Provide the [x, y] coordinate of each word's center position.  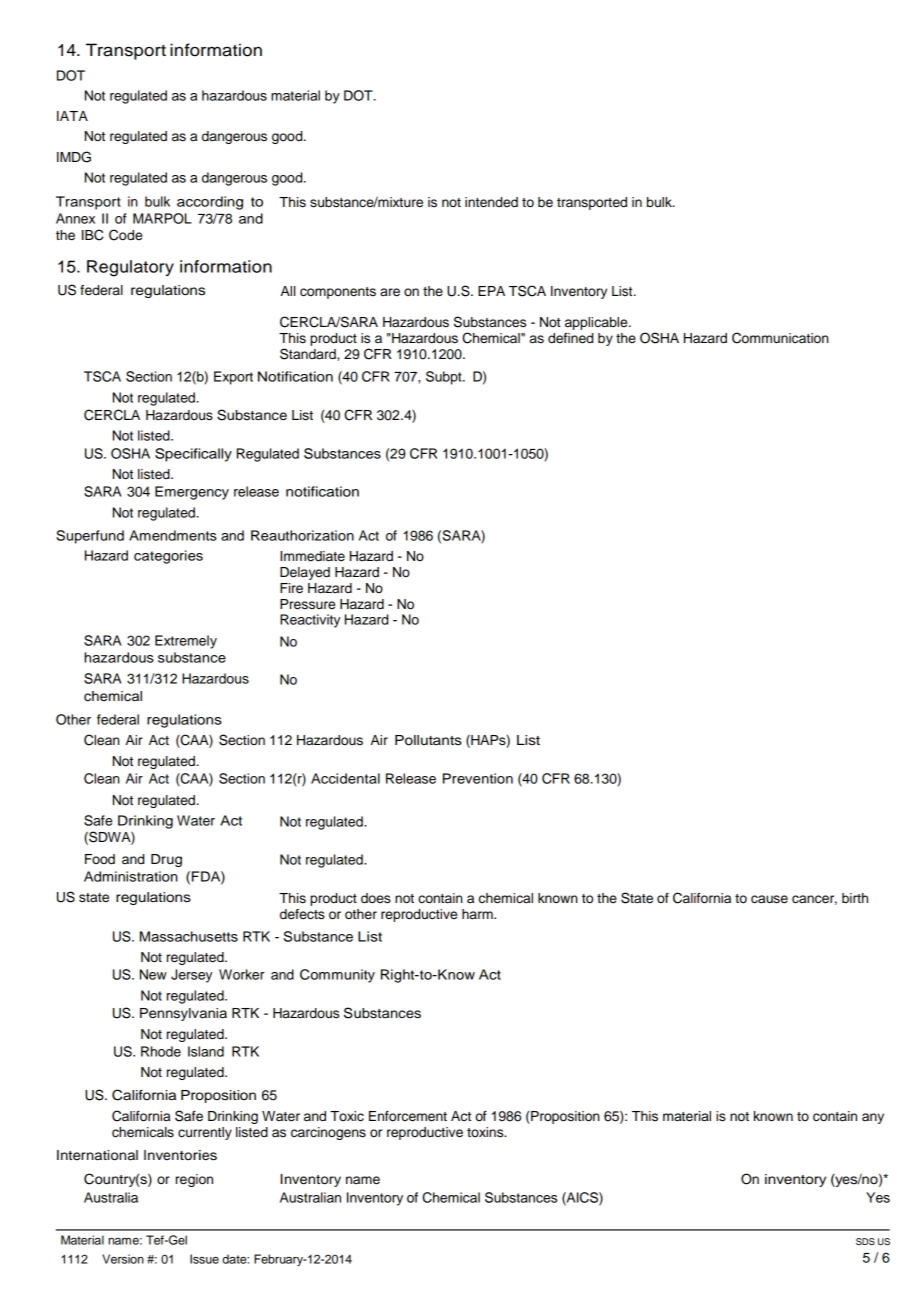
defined [570, 338]
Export [233, 378]
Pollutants [428, 740]
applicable [597, 323]
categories [168, 557]
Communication [780, 338]
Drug [166, 860]
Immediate [312, 556]
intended [491, 202]
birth [855, 898]
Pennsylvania [183, 1014]
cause [769, 899]
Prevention [478, 778]
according [210, 203]
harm [478, 914]
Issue [204, 1259]
